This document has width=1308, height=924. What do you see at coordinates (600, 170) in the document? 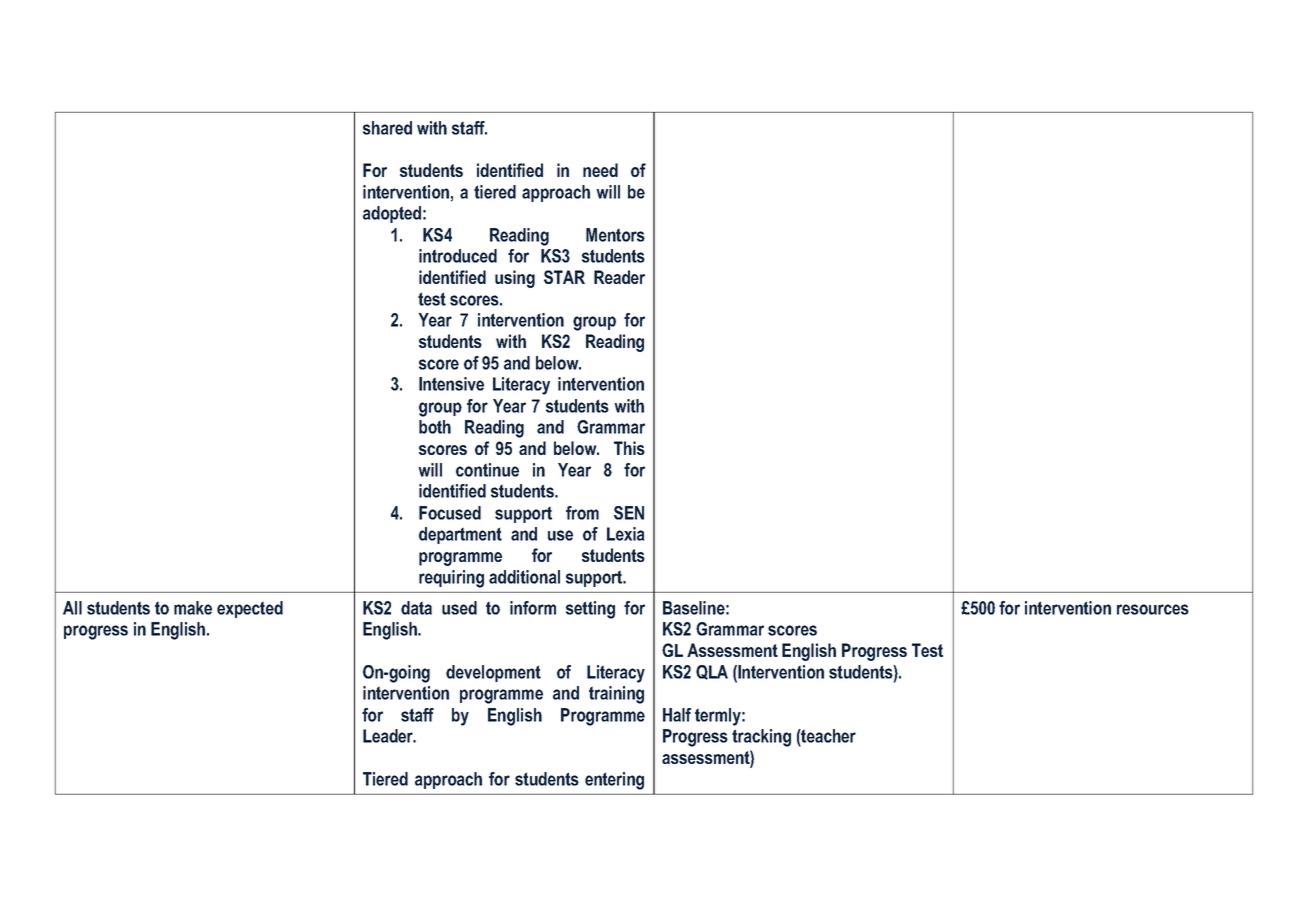
I see `need` at bounding box center [600, 170].
